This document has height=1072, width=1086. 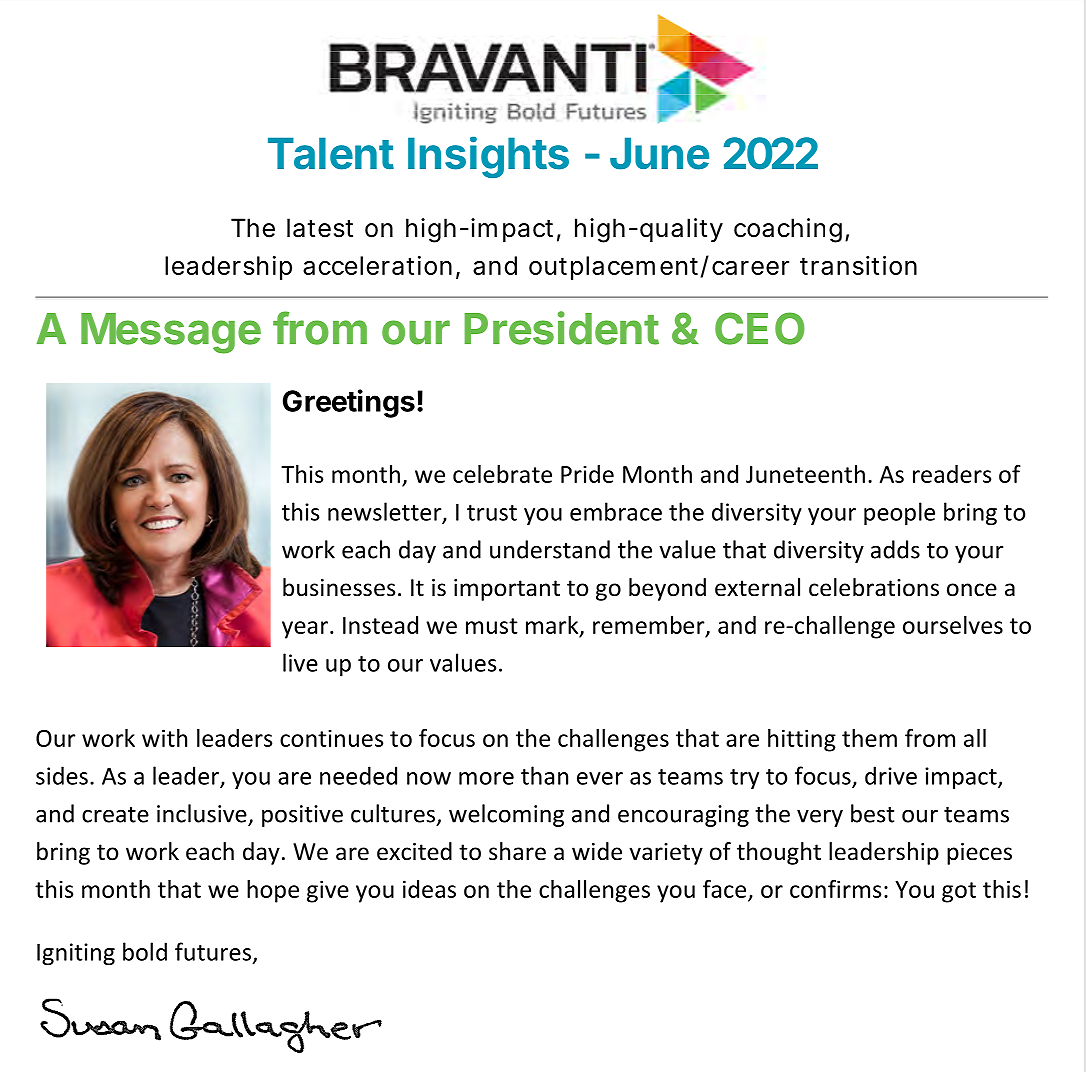 I want to click on celebrate, so click(x=502, y=474).
